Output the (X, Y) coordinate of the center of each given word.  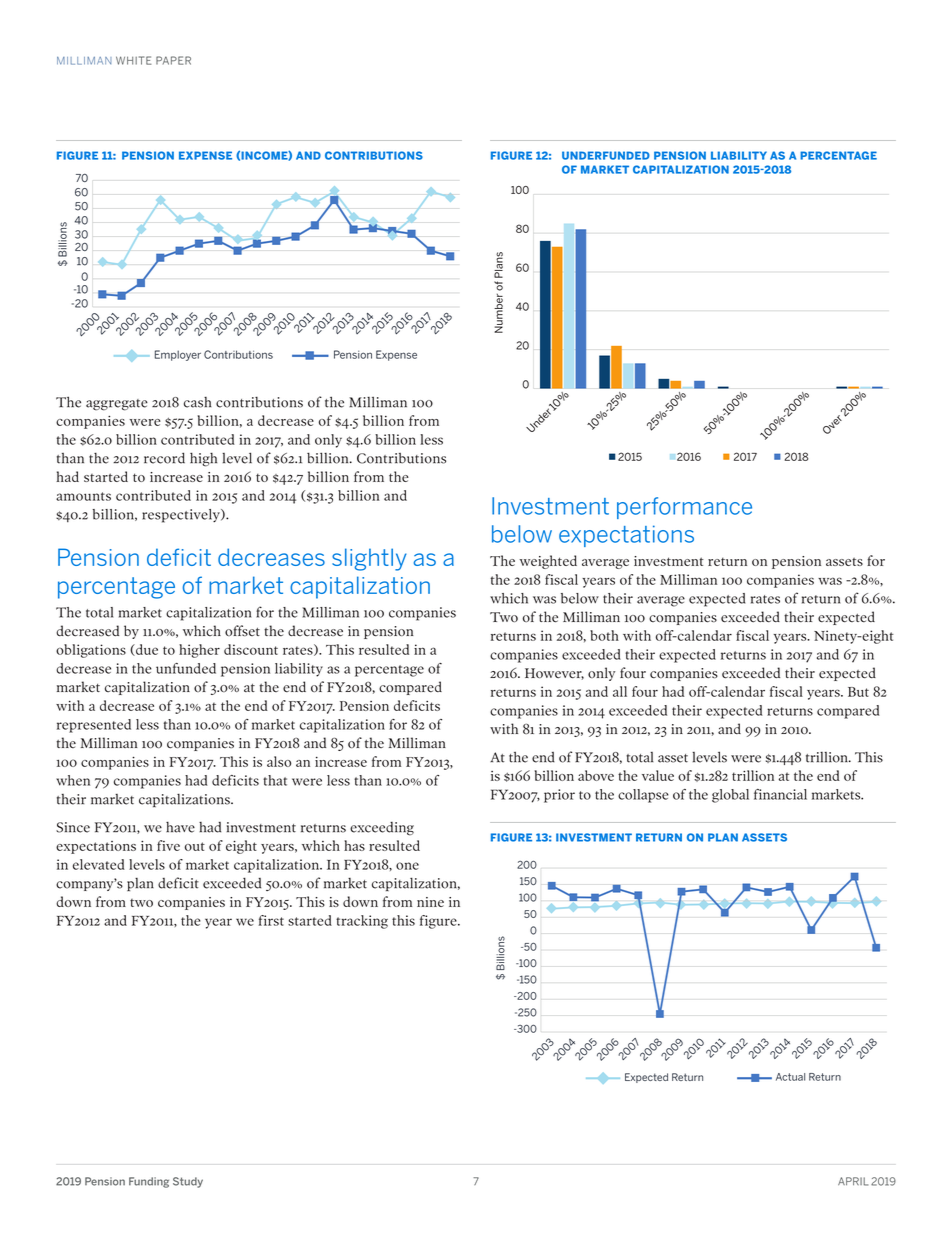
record (164, 458)
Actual (790, 1077)
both (604, 635)
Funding (149, 1182)
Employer (178, 355)
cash (198, 402)
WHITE (133, 60)
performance (684, 508)
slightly (369, 559)
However (554, 674)
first (271, 920)
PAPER (173, 60)
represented (94, 726)
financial (780, 794)
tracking (362, 922)
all (620, 691)
